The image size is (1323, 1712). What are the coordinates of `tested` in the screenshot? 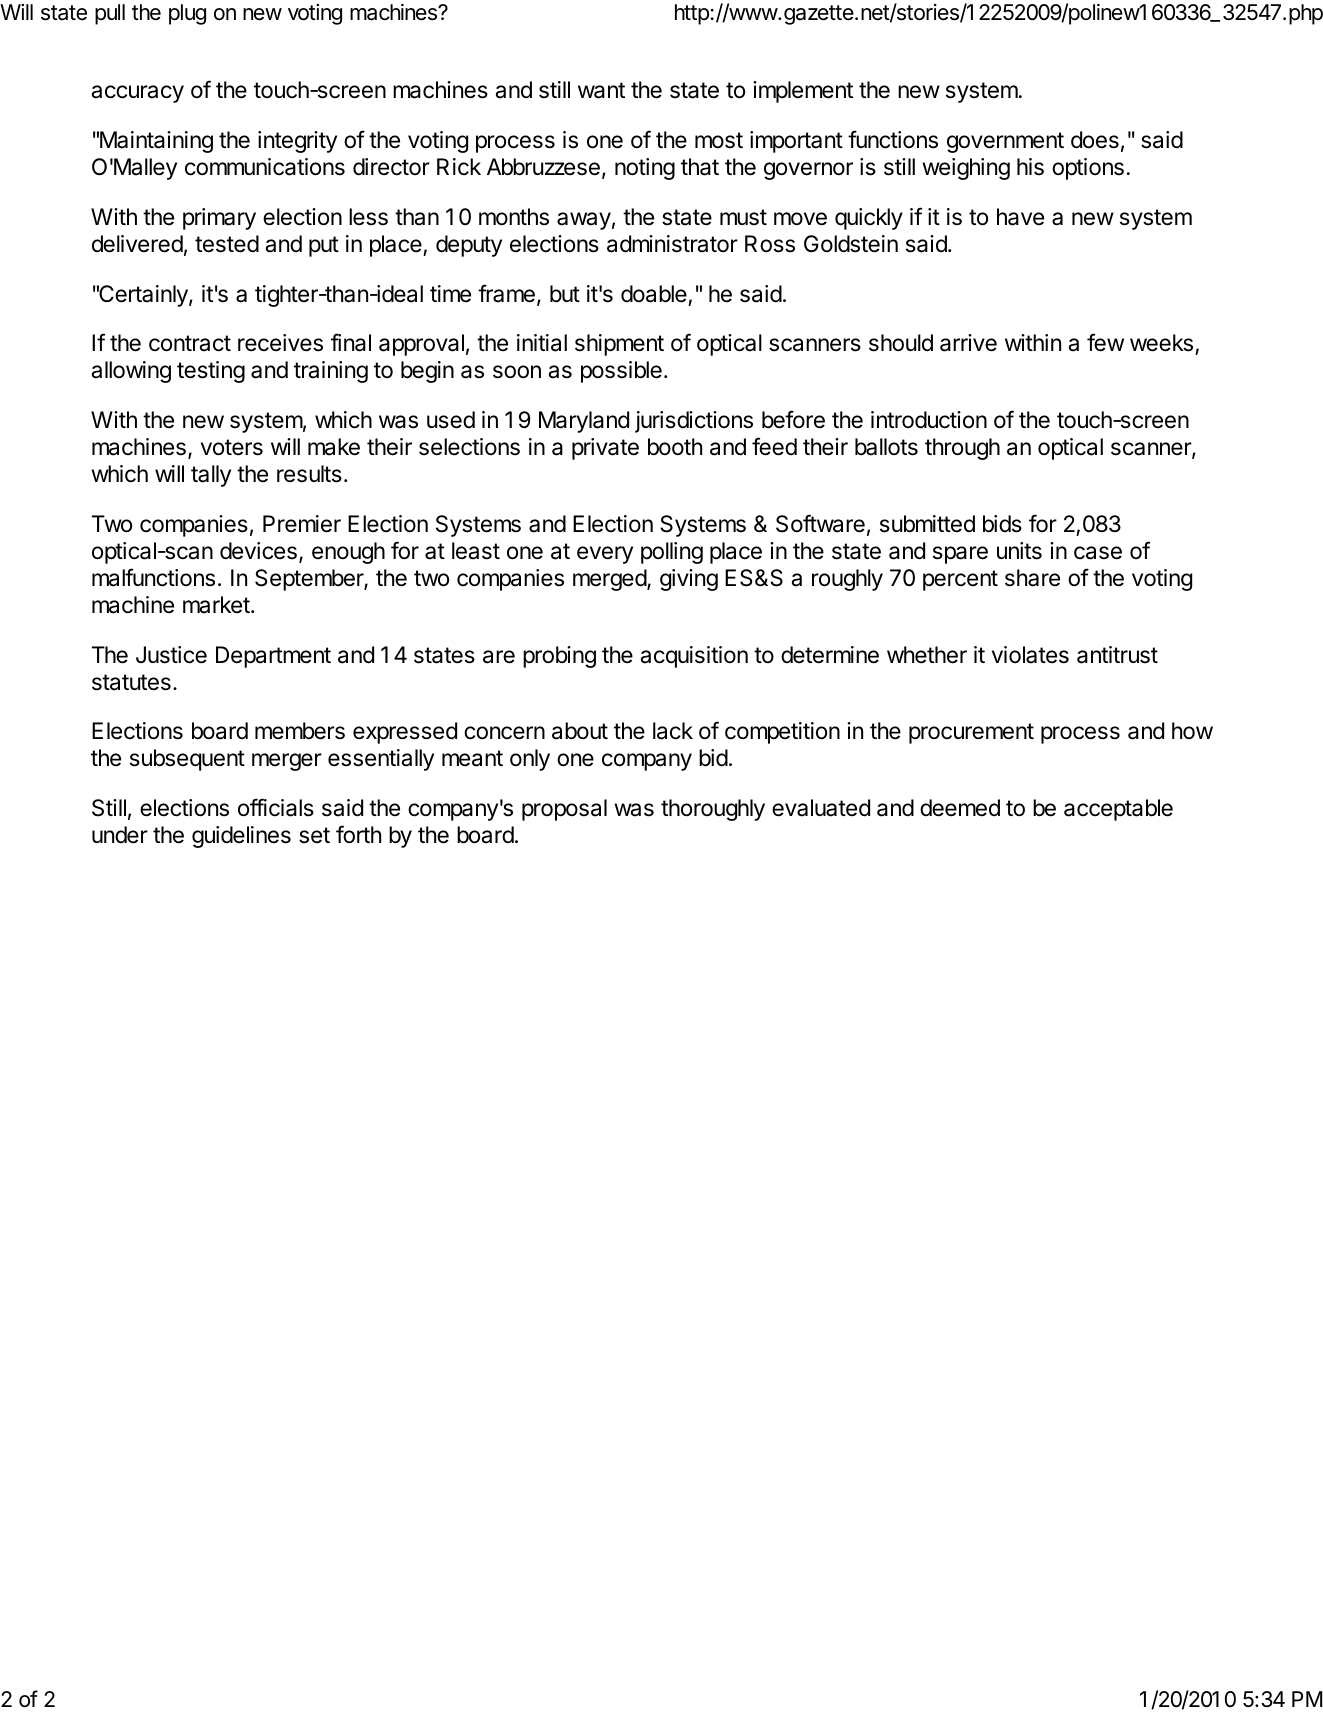 It's located at (227, 244).
